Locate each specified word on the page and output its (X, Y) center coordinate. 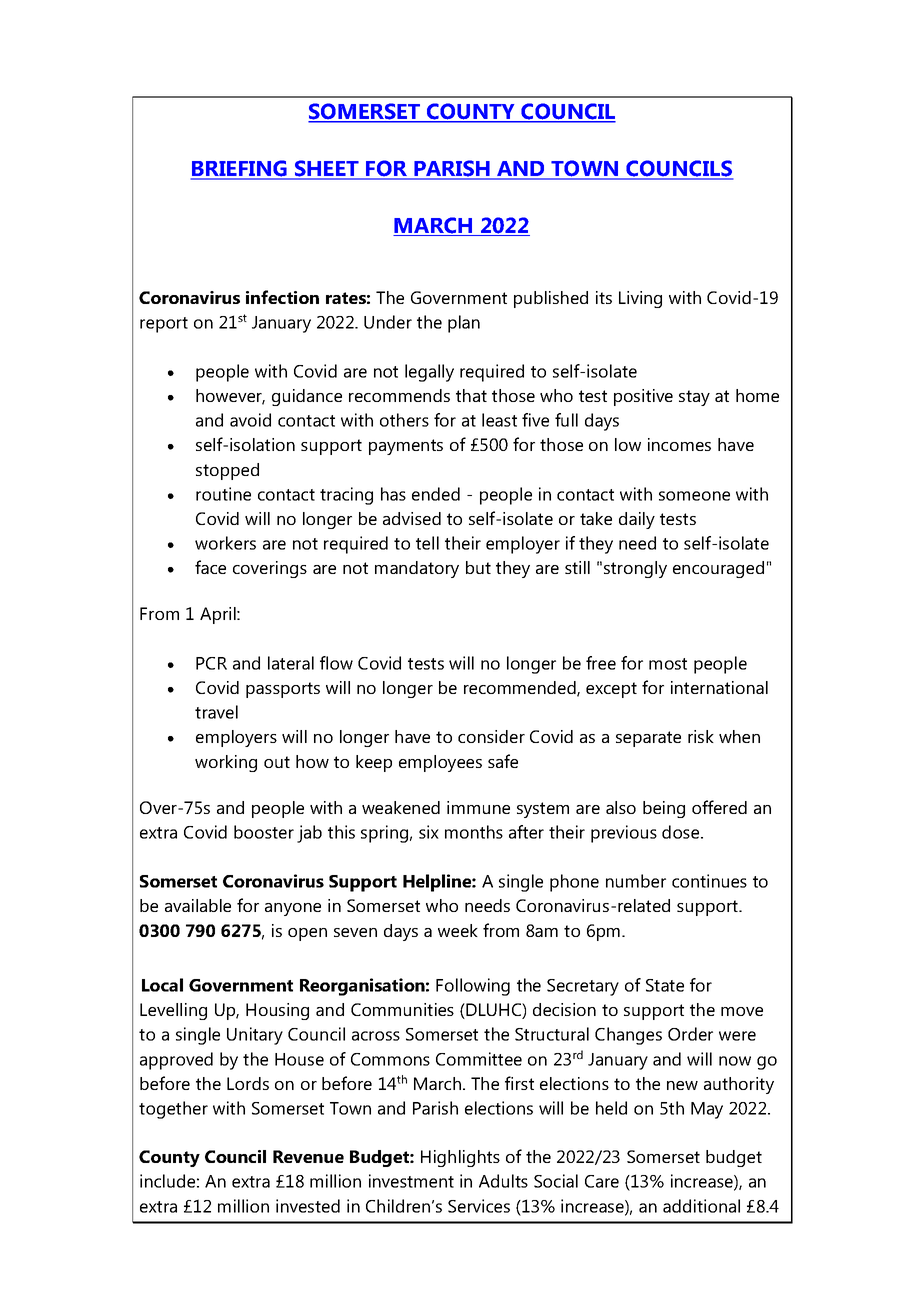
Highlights (460, 1158)
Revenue (308, 1156)
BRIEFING (240, 169)
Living (640, 299)
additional (701, 1206)
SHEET (327, 169)
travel (216, 712)
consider (491, 736)
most (668, 664)
